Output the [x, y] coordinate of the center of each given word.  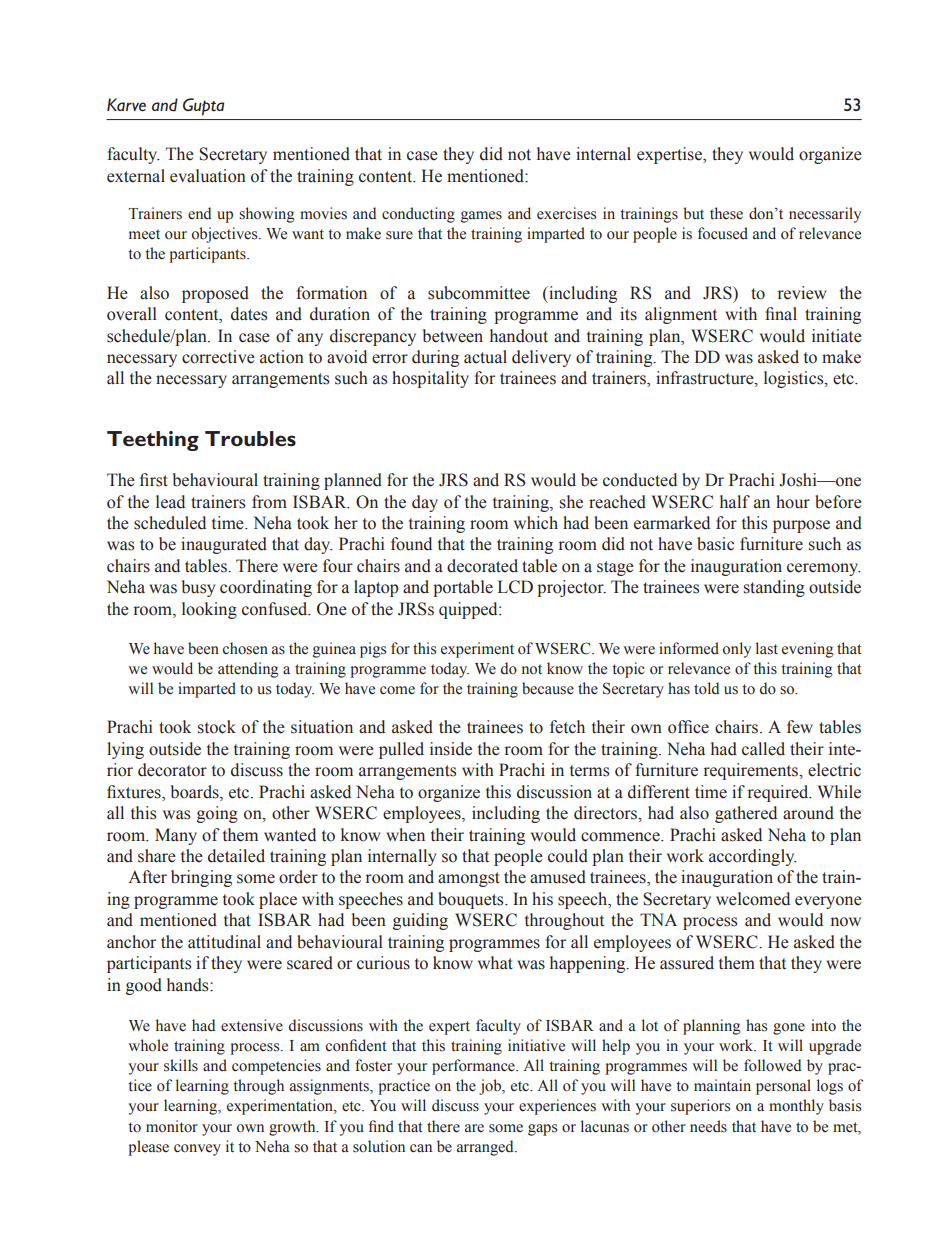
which [536, 523]
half [735, 502]
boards [196, 792]
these [726, 213]
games [481, 217]
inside [451, 749]
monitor [172, 1126]
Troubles [250, 439]
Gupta [203, 106]
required [779, 793]
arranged [486, 1148]
